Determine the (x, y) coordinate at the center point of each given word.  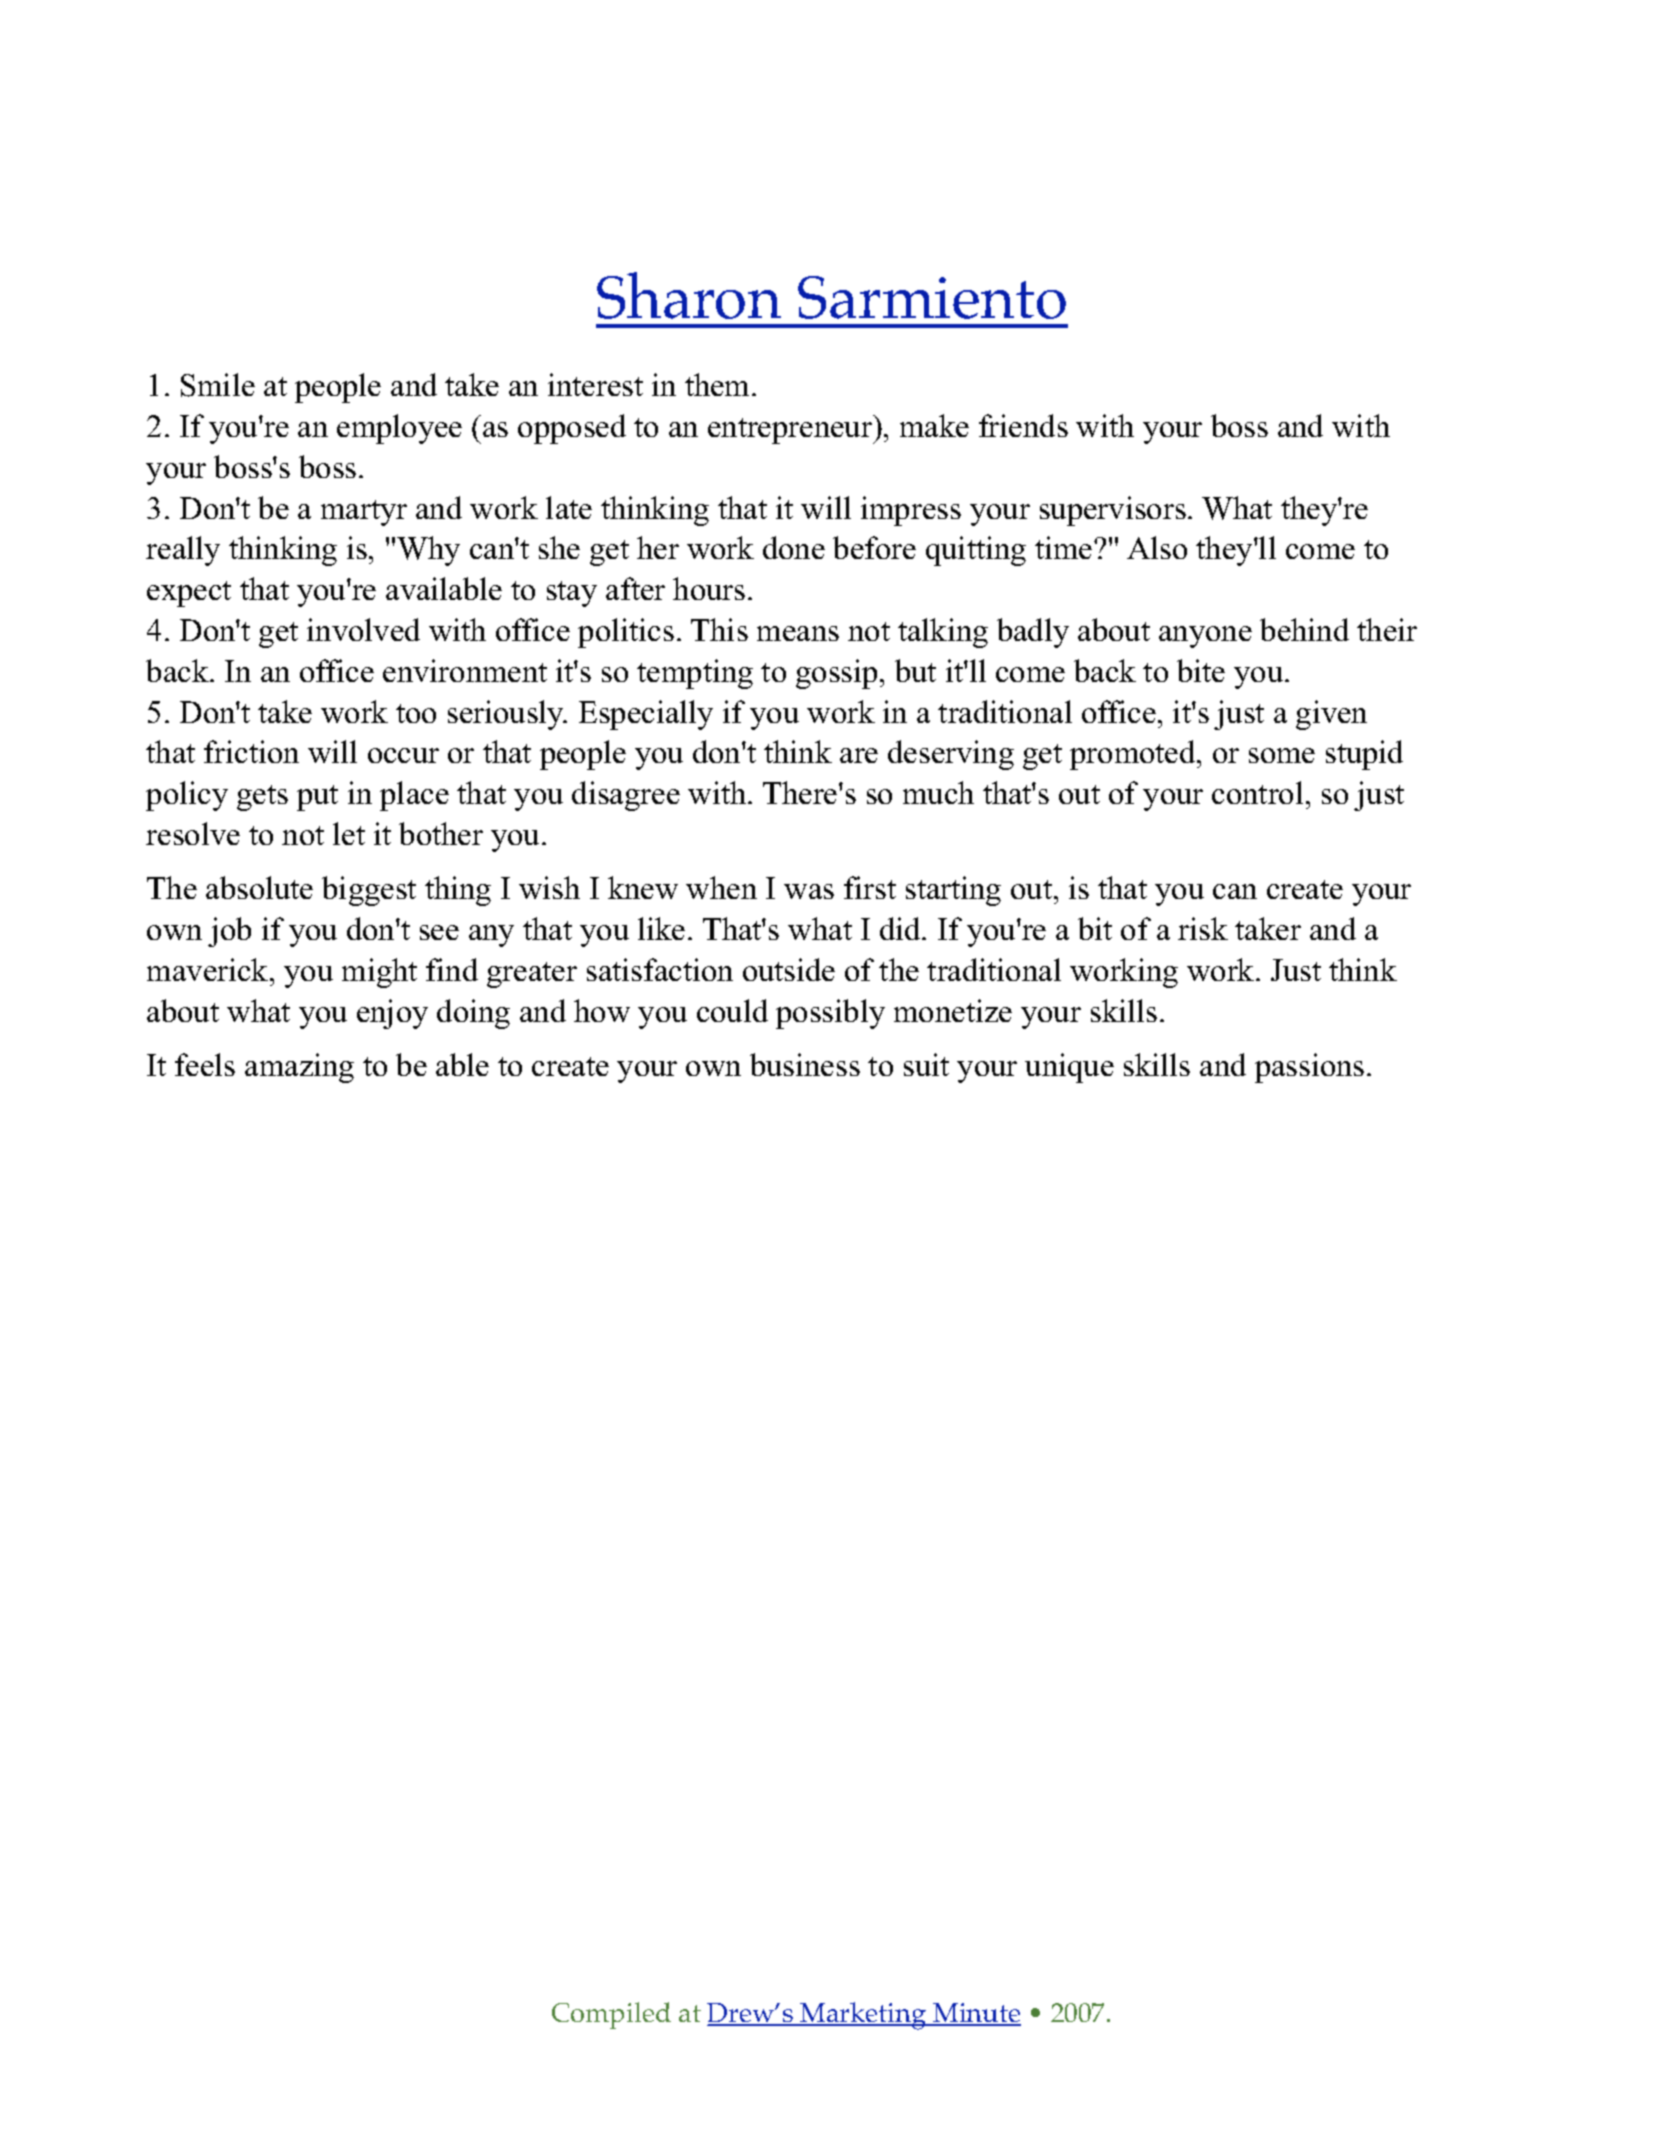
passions (1309, 1068)
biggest (369, 891)
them (719, 384)
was (809, 891)
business (805, 1064)
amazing (299, 1068)
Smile (218, 385)
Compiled (611, 2015)
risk (1203, 928)
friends (1023, 425)
